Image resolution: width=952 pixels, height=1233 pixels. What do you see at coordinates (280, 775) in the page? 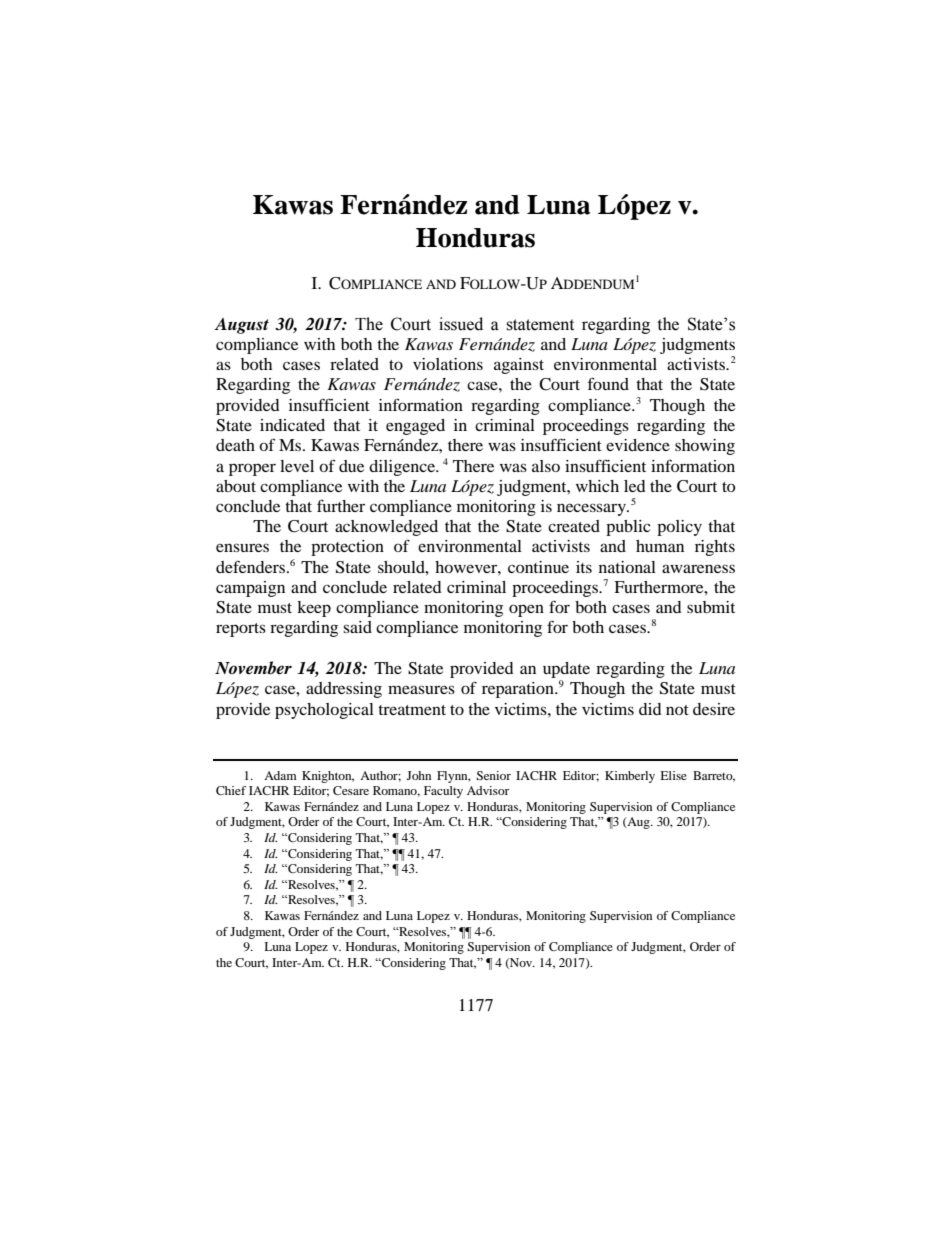
I see `Adam` at bounding box center [280, 775].
